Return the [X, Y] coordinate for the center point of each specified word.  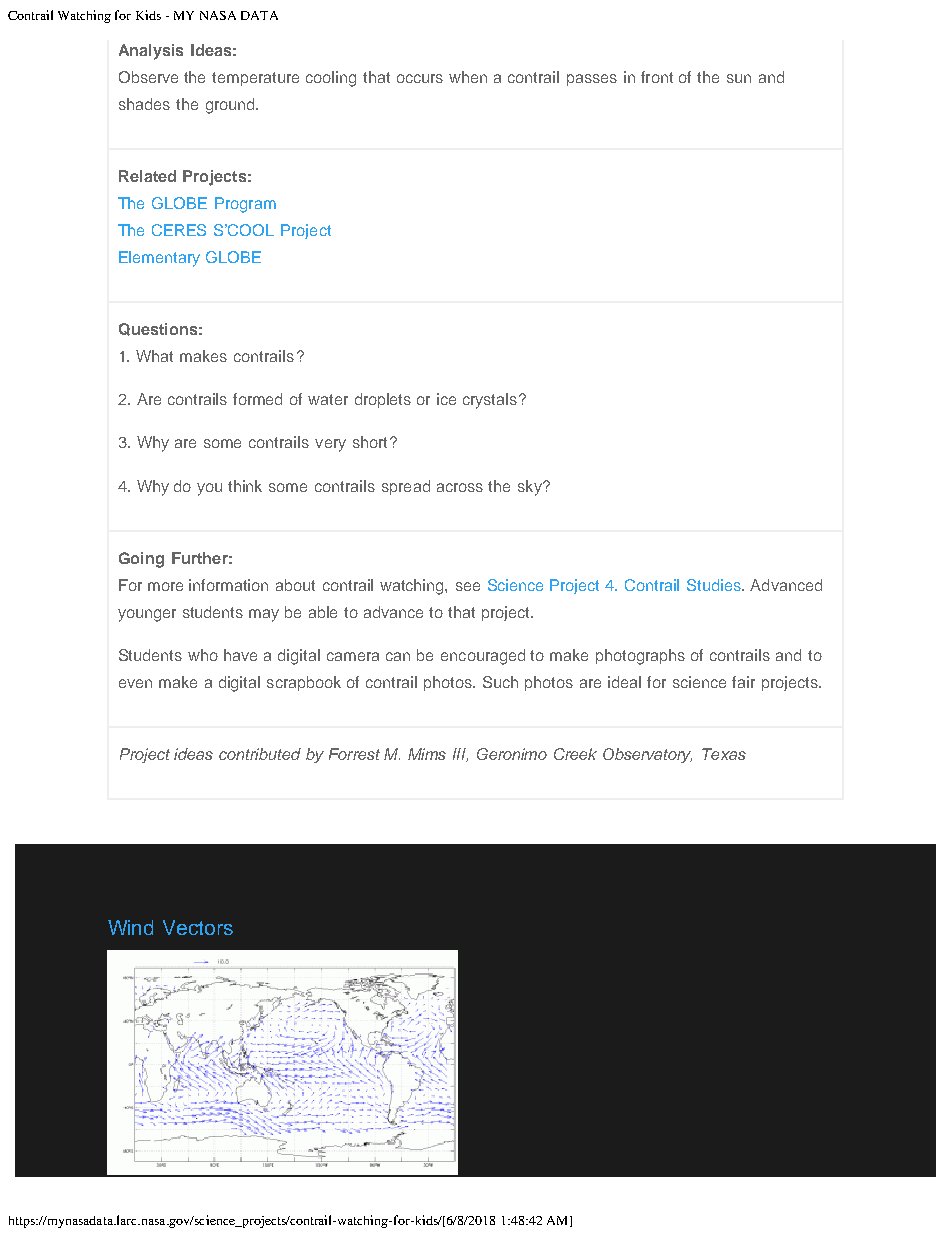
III [460, 755]
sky [531, 488]
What [154, 356]
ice [446, 399]
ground [231, 106]
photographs [640, 657]
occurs [420, 78]
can [398, 656]
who [203, 655]
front [657, 77]
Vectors [198, 927]
